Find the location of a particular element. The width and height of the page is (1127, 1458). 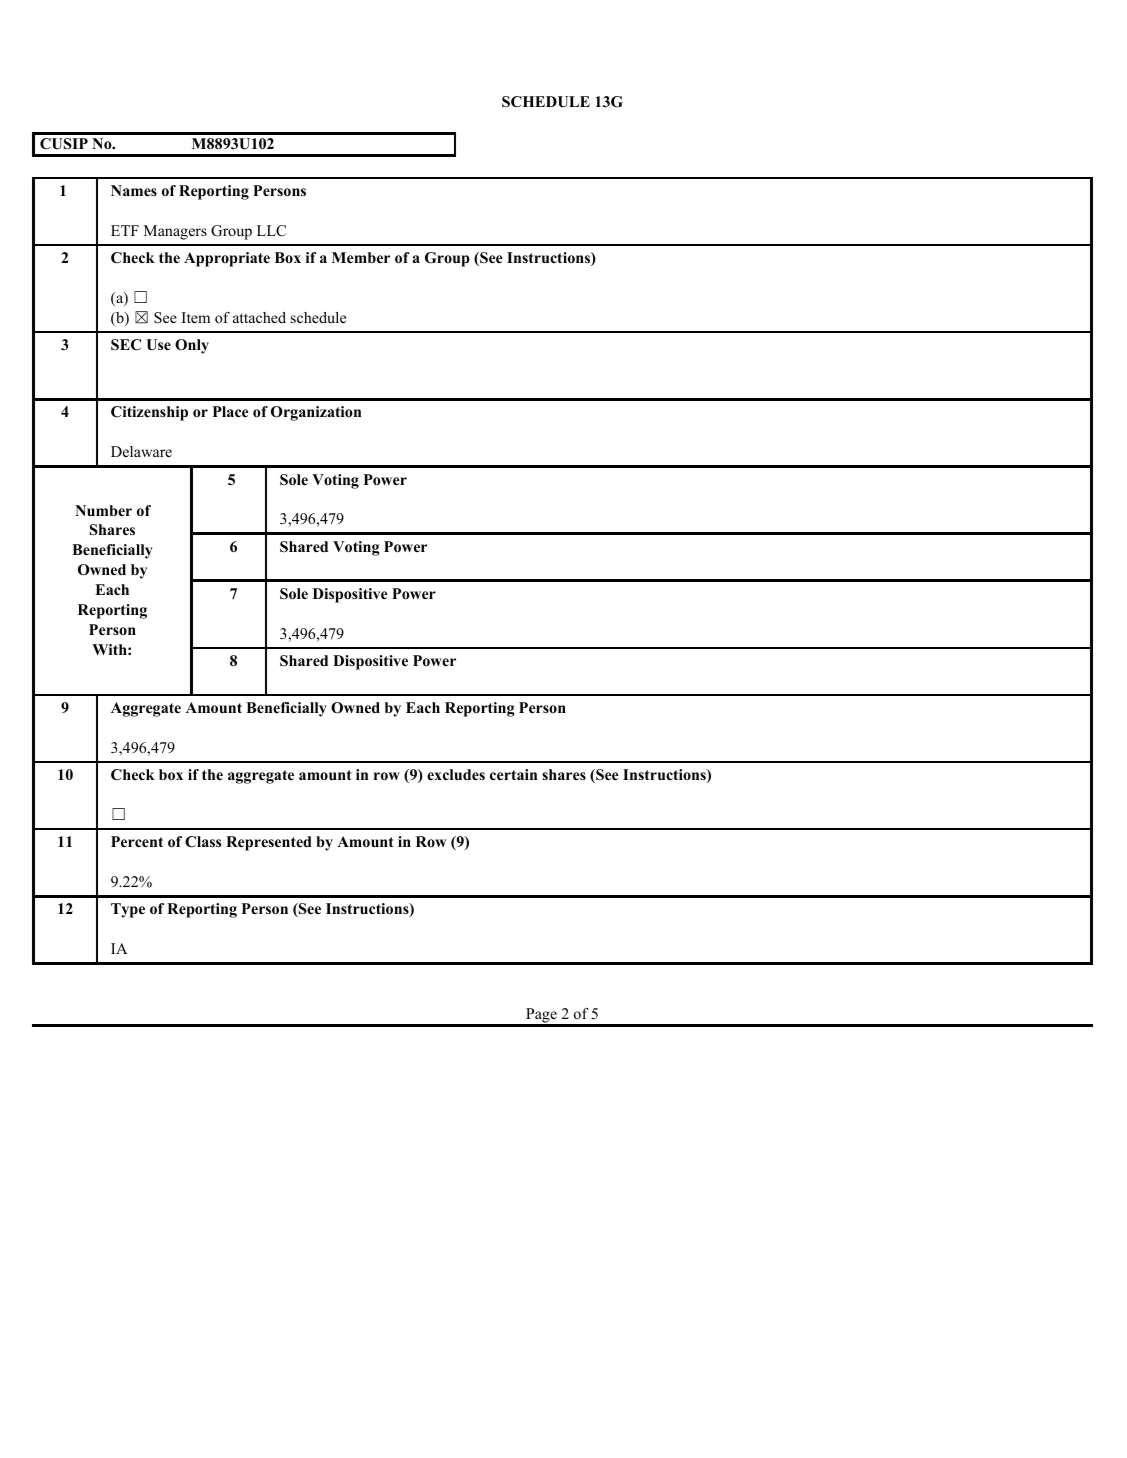

LLC is located at coordinates (271, 231).
